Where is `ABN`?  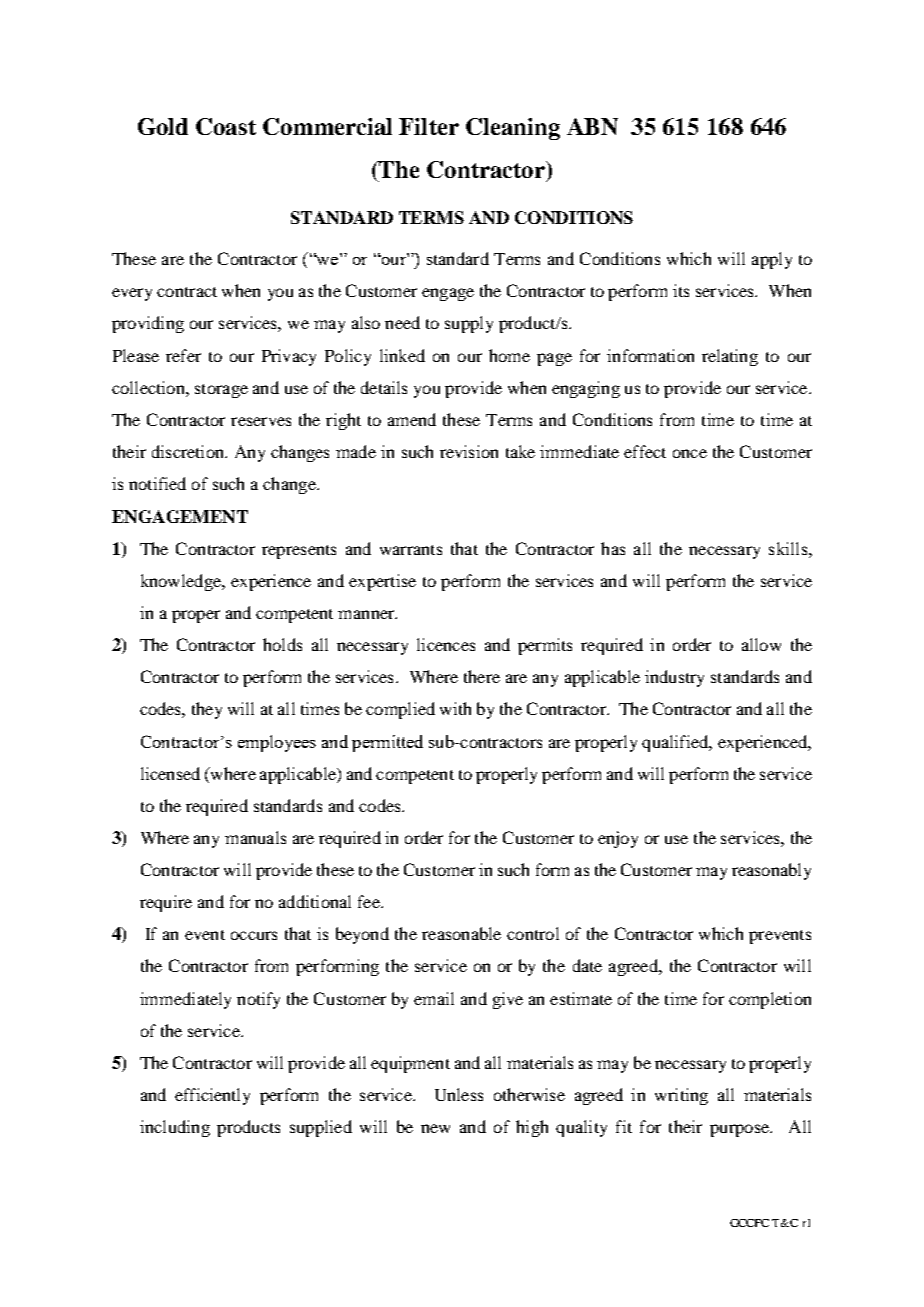 ABN is located at coordinates (592, 126).
